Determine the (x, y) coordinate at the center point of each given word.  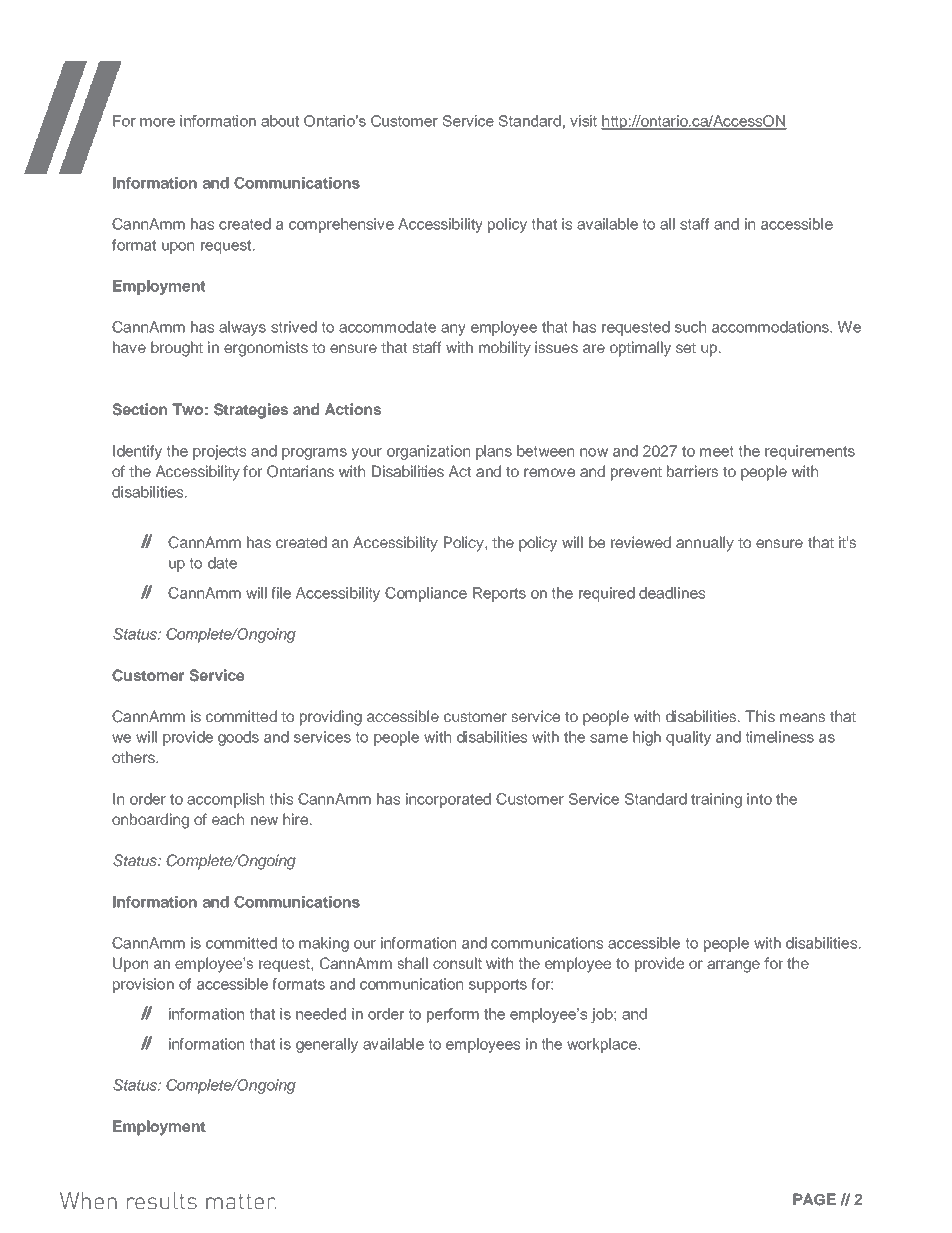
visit (583, 121)
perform (453, 1015)
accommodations (772, 327)
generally (327, 1045)
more (157, 122)
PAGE (814, 1199)
